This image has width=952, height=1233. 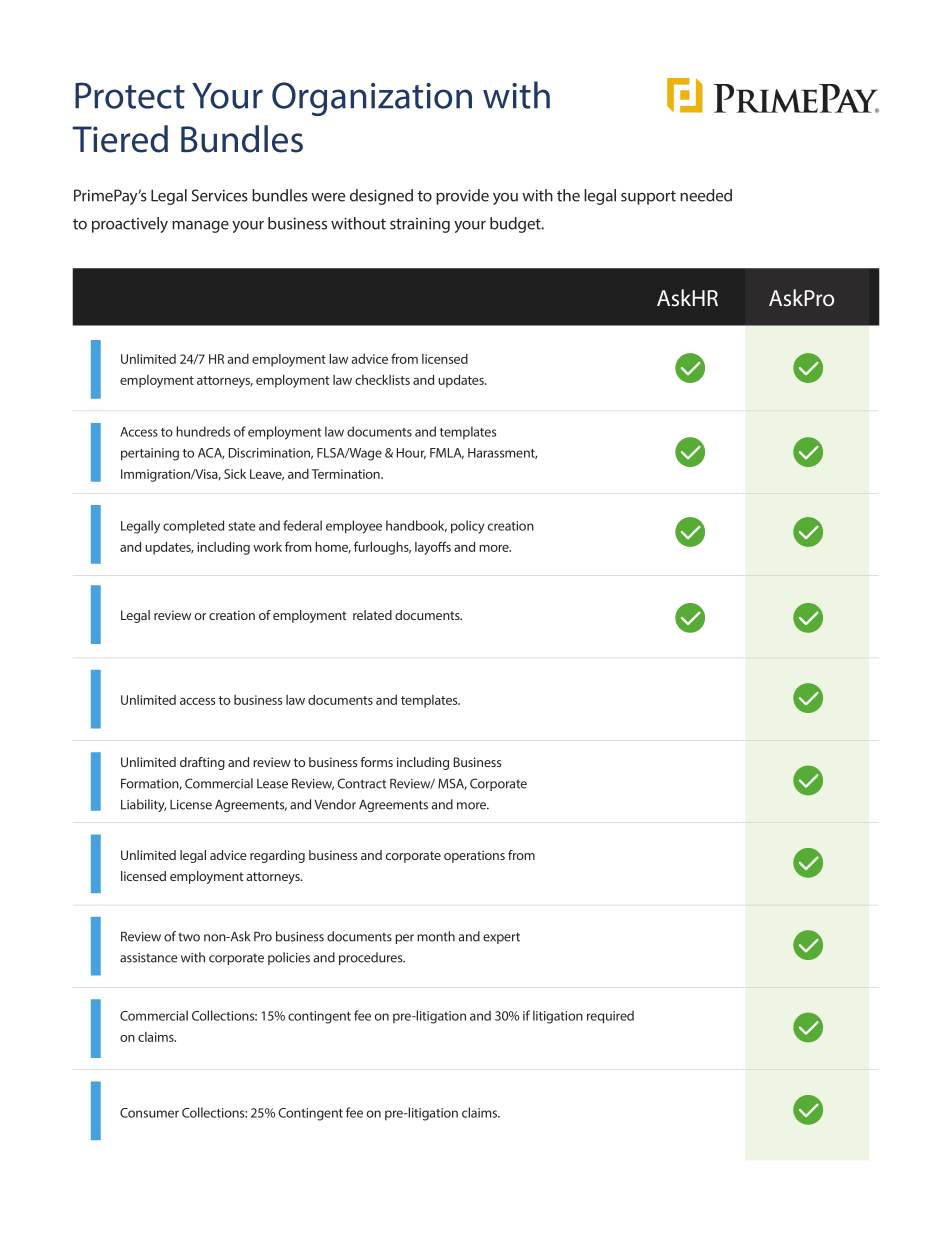 What do you see at coordinates (411, 453) in the image?
I see `Hour` at bounding box center [411, 453].
